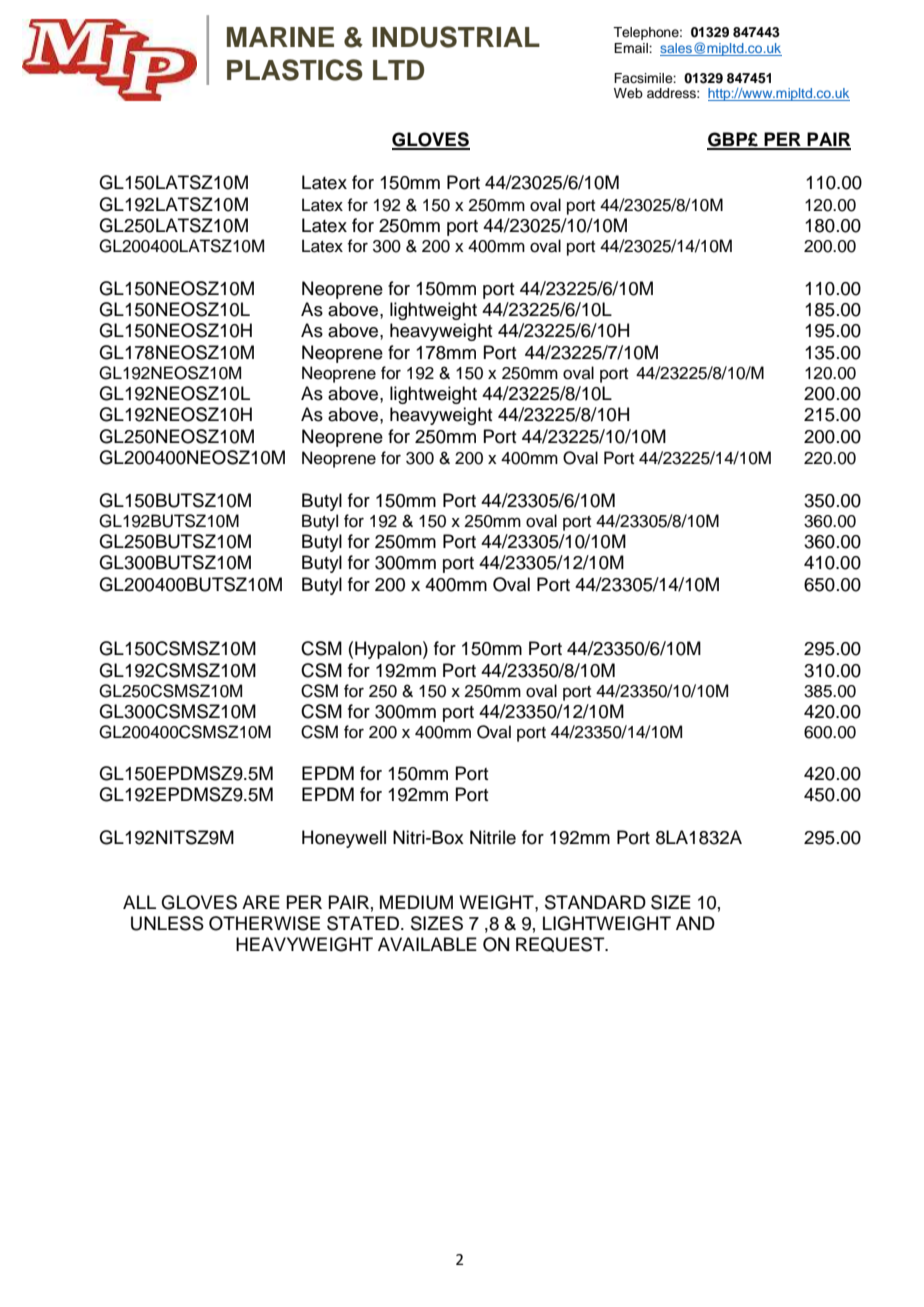  Describe the element at coordinates (264, 923) in the screenshot. I see `OTHERWISE` at that location.
